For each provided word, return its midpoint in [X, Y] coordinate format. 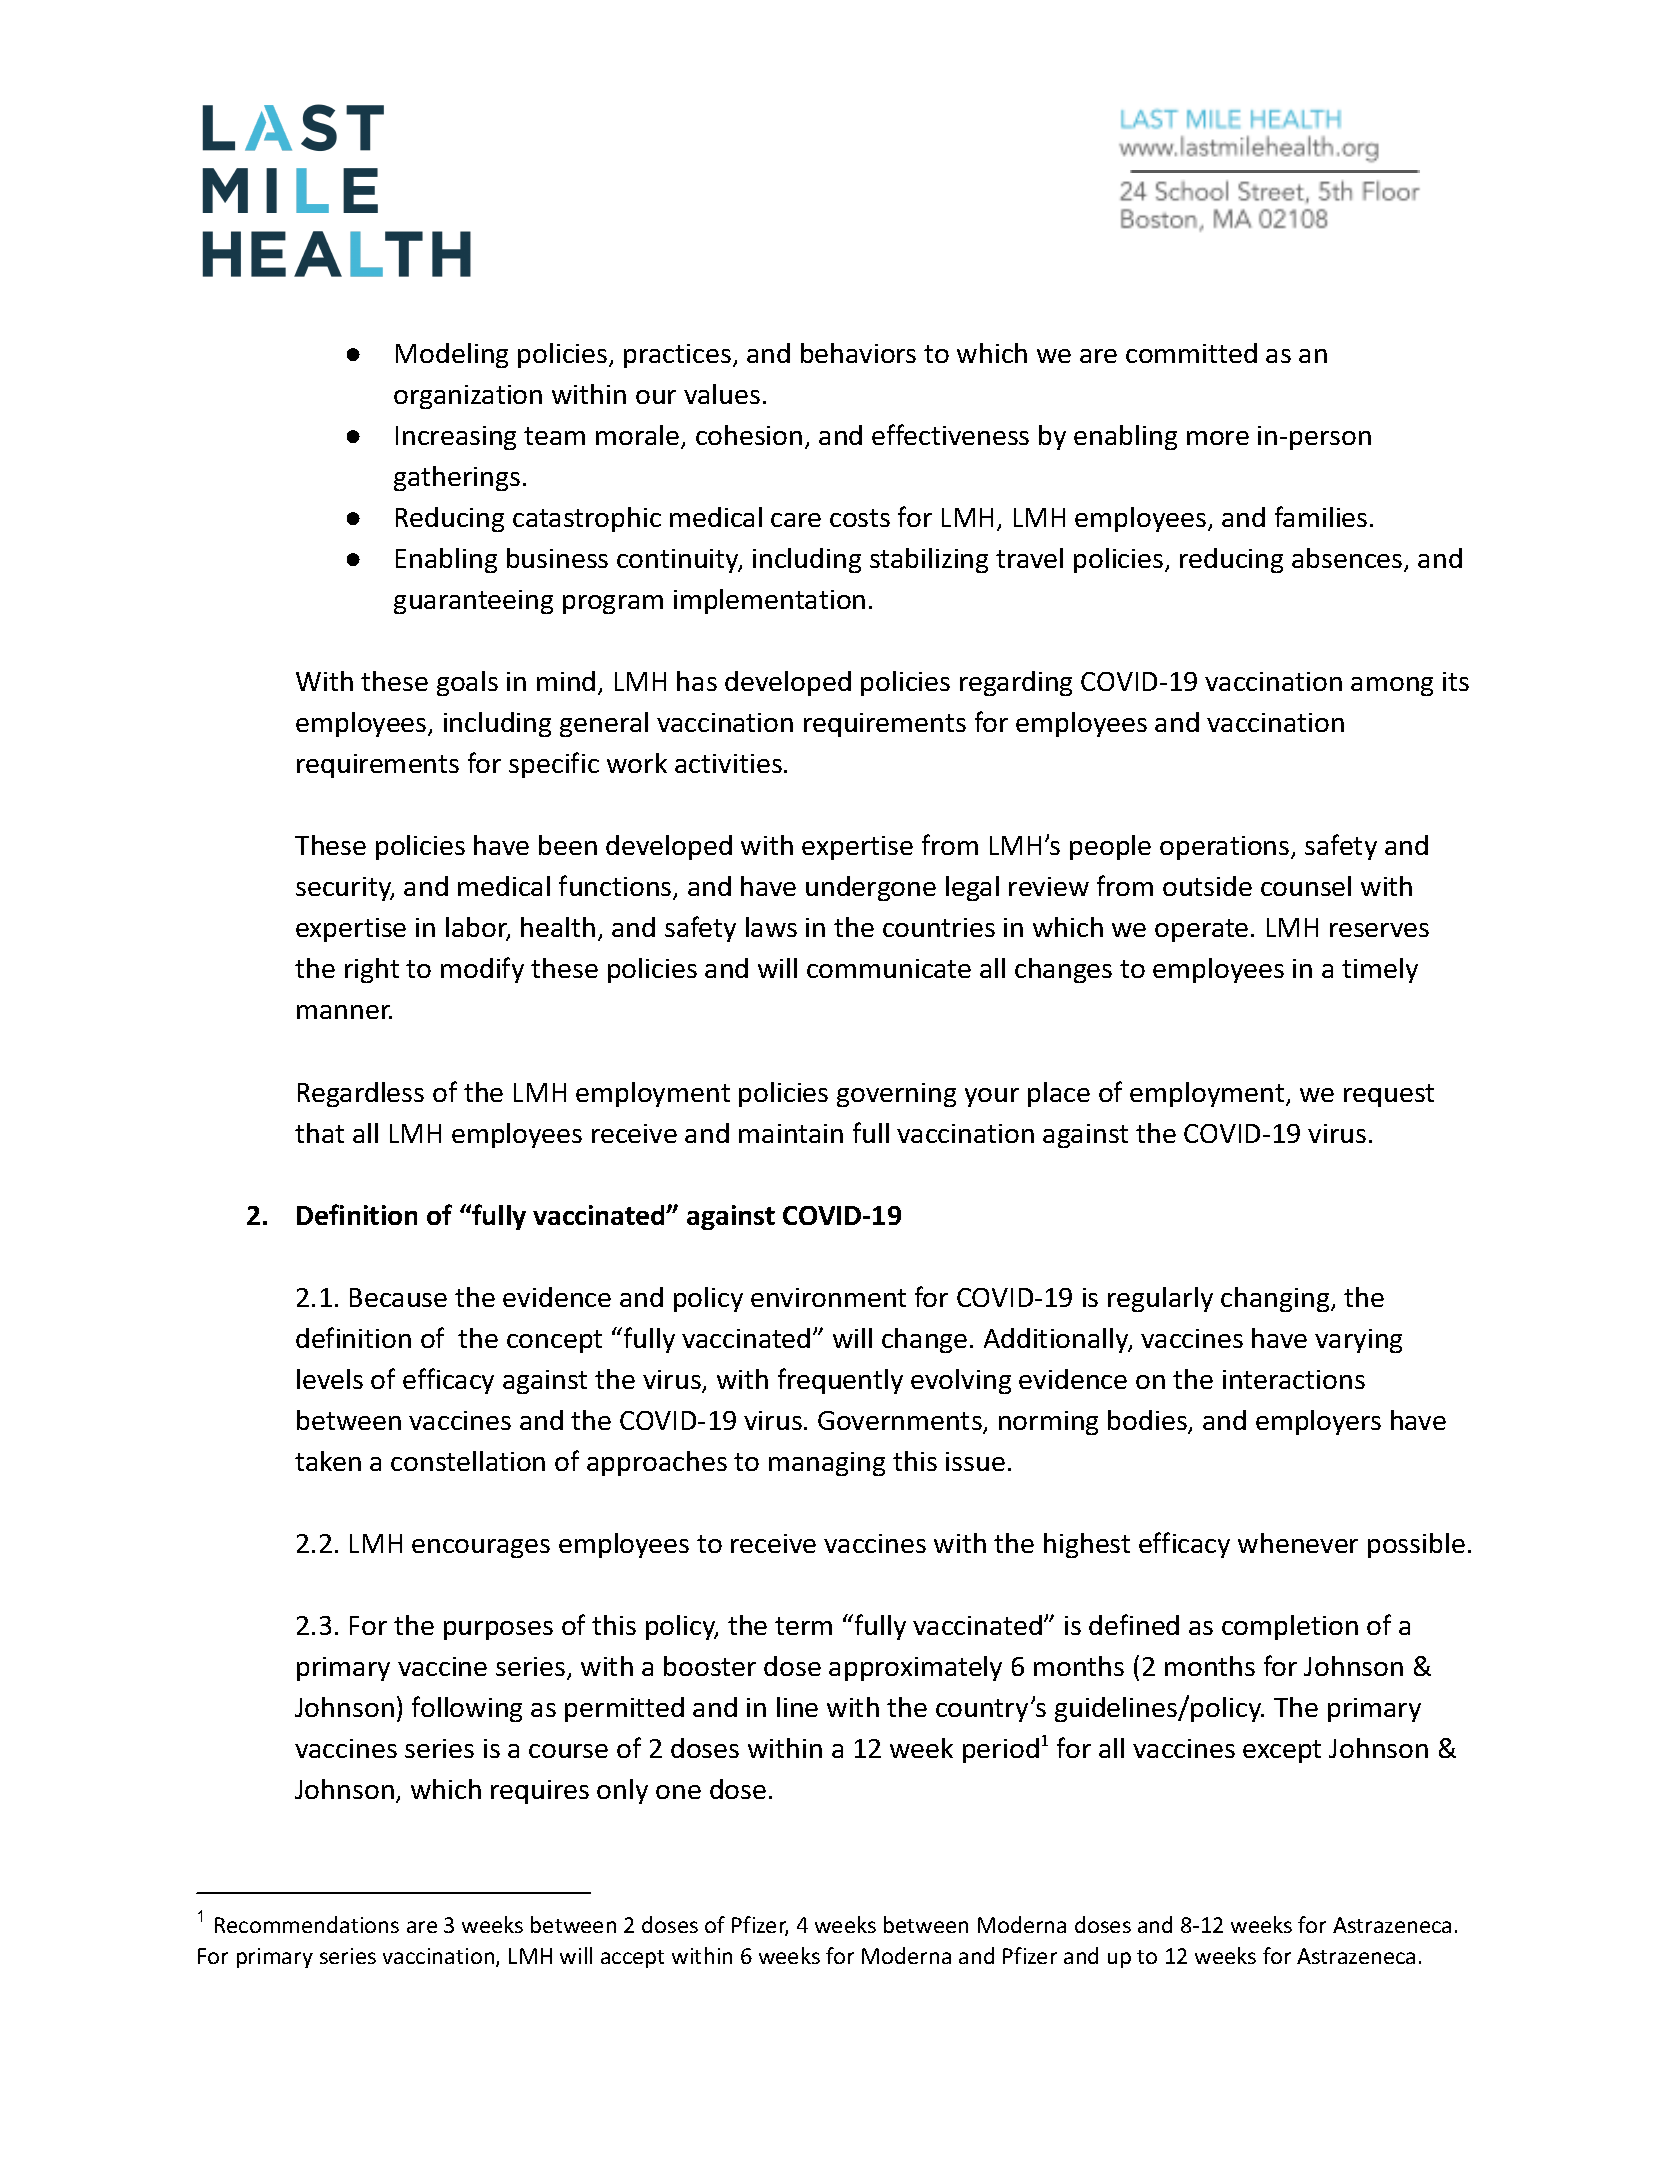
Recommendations [307, 1924]
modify [482, 970]
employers [1318, 1422]
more [1218, 438]
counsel [1306, 886]
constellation [468, 1461]
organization [468, 397]
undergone [871, 888]
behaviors [858, 353]
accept [632, 1959]
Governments [901, 1422]
